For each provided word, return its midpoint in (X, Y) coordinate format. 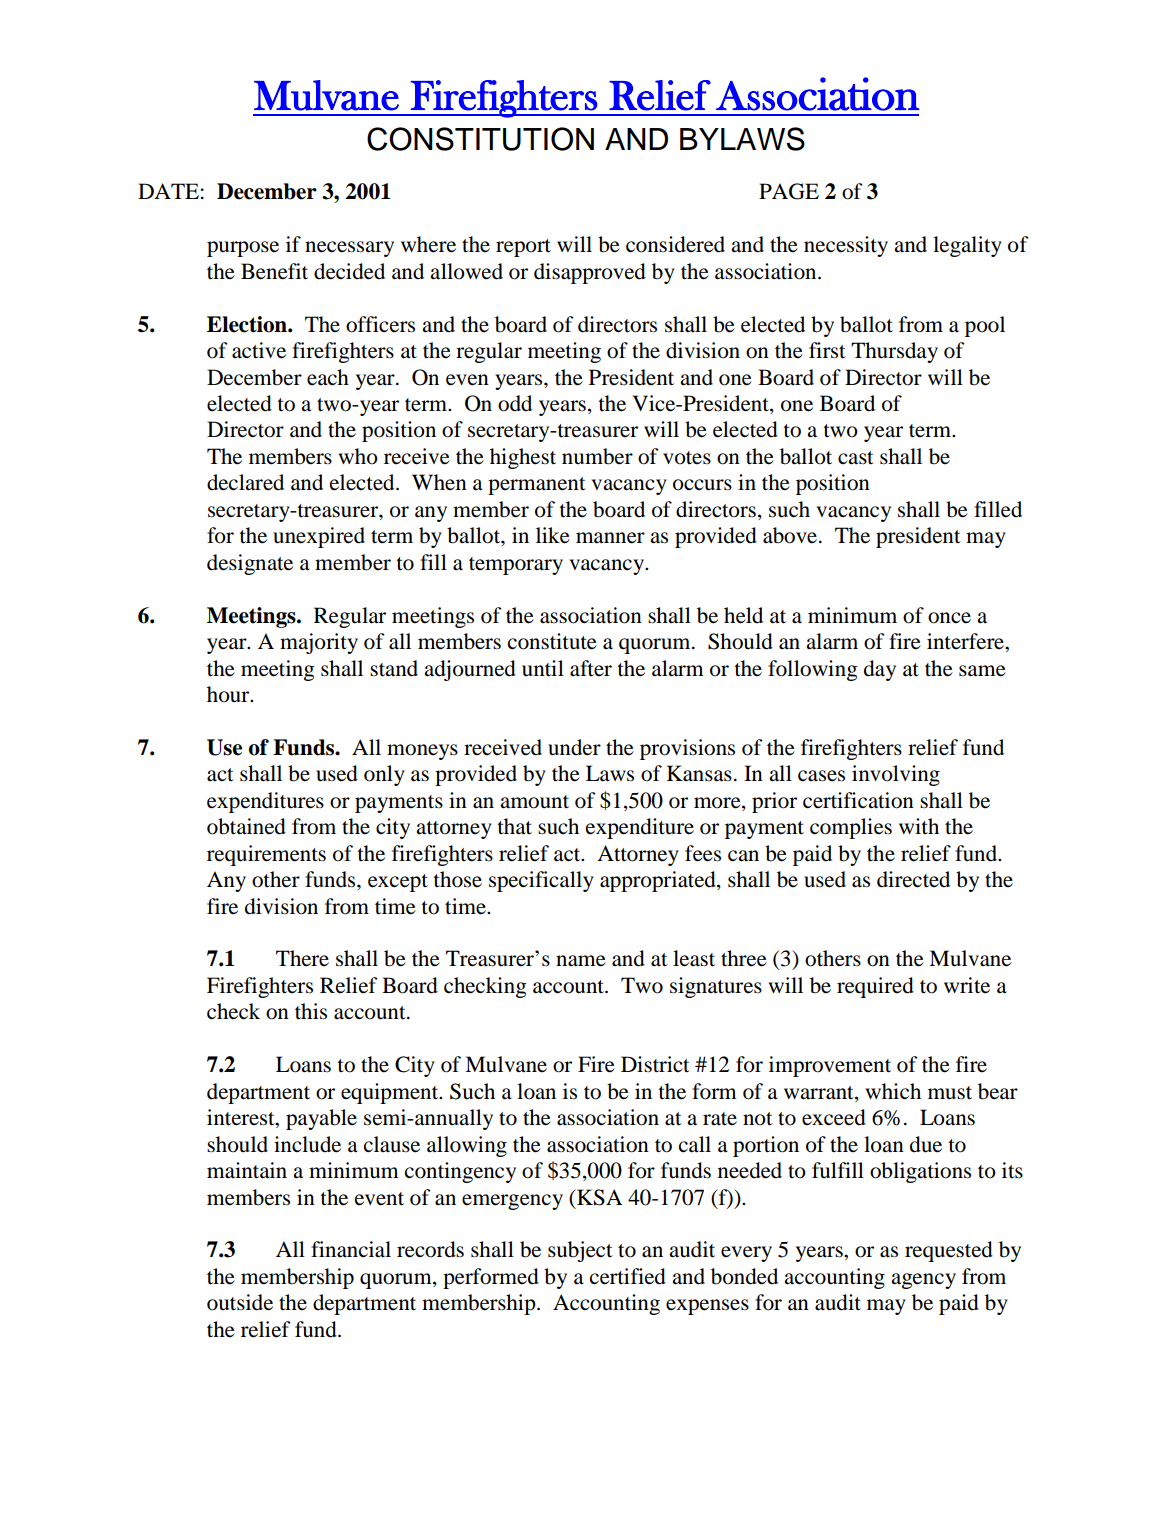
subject (580, 1251)
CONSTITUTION (480, 139)
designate (250, 564)
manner (610, 538)
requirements (266, 855)
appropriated (659, 881)
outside (240, 1302)
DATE (168, 191)
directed (913, 879)
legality (967, 246)
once (949, 618)
